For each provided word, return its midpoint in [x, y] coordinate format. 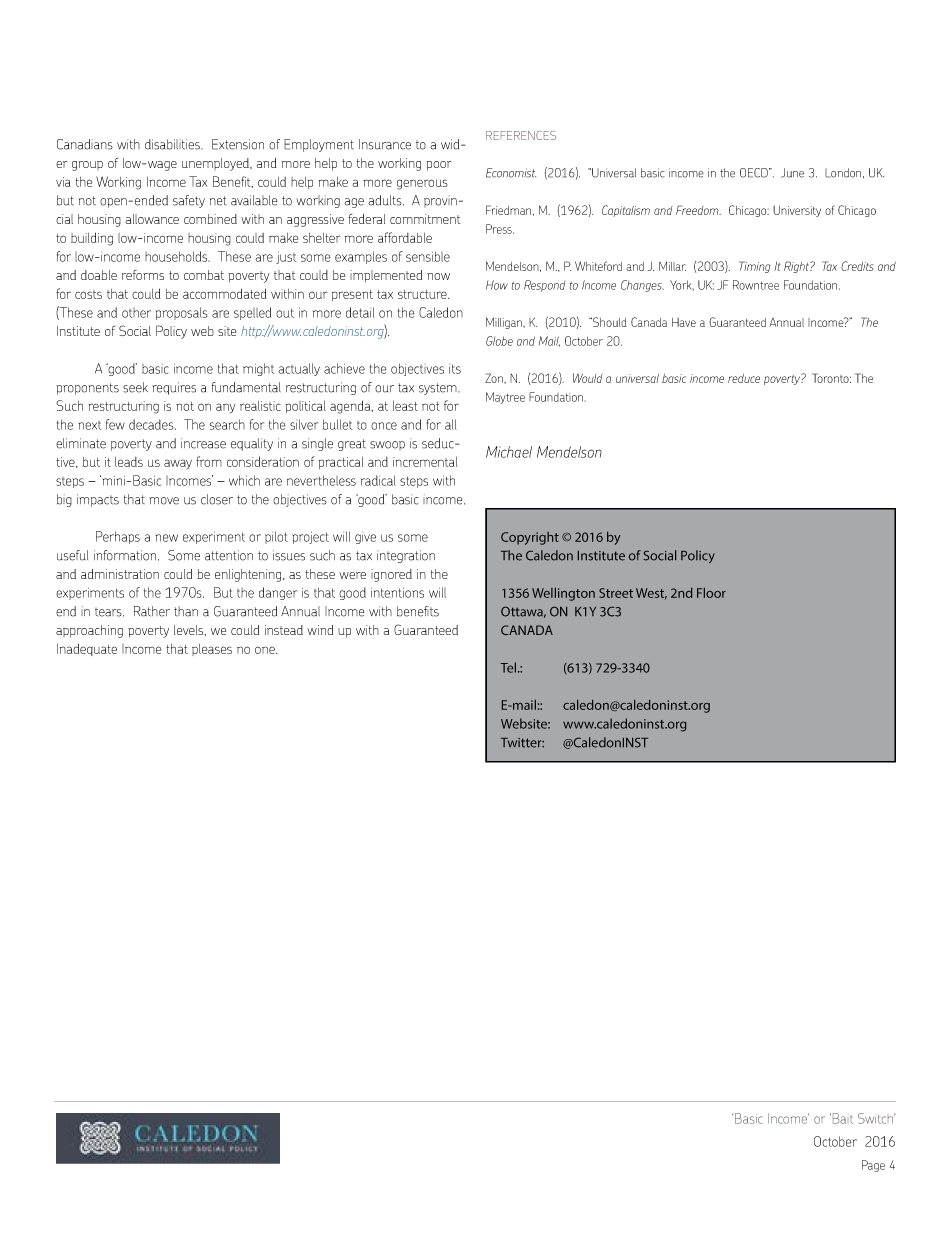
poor [439, 166]
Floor [711, 593]
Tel [510, 667]
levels [190, 630]
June [792, 173]
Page [873, 1166]
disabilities [173, 144]
